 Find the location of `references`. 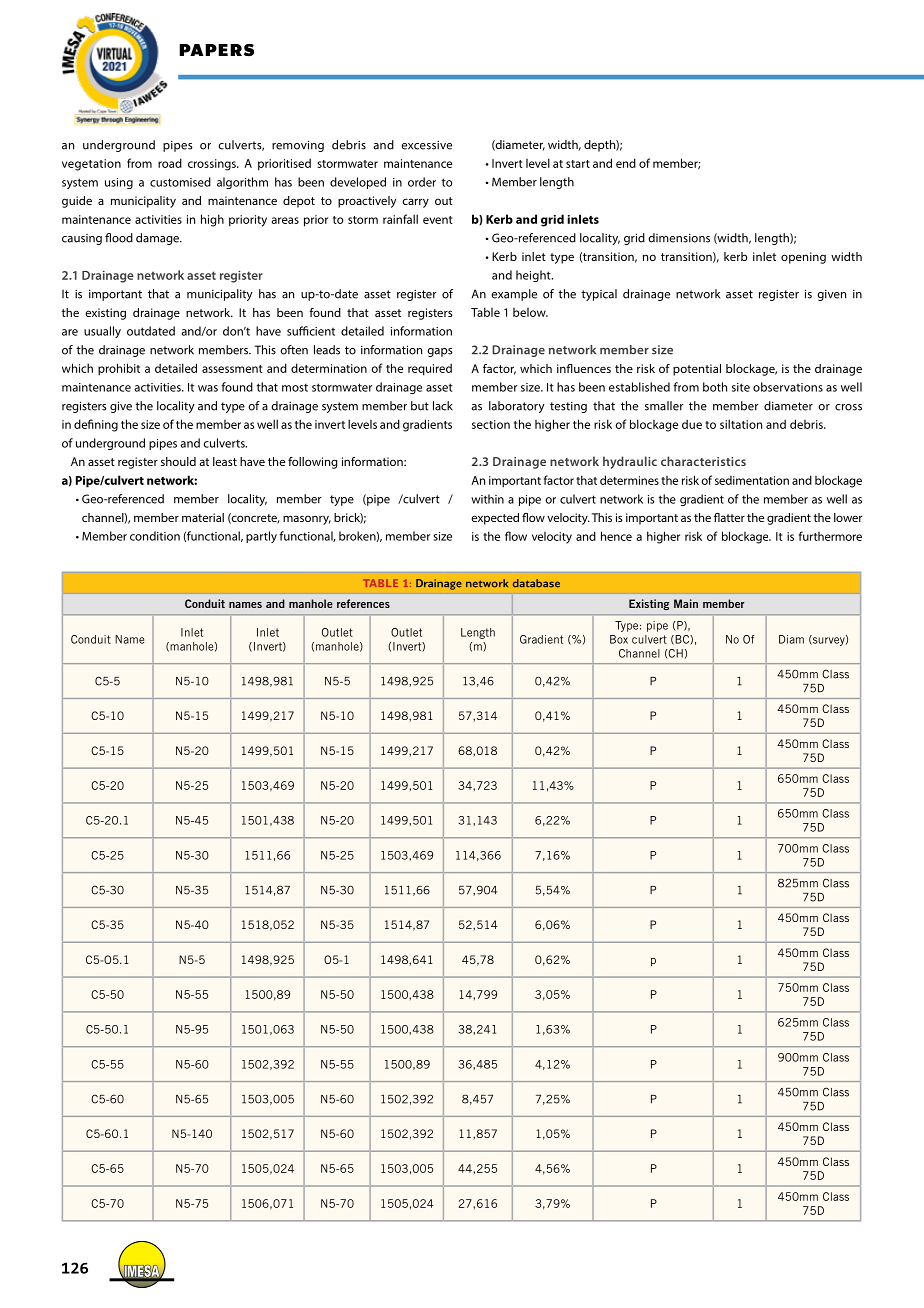

references is located at coordinates (363, 603).
